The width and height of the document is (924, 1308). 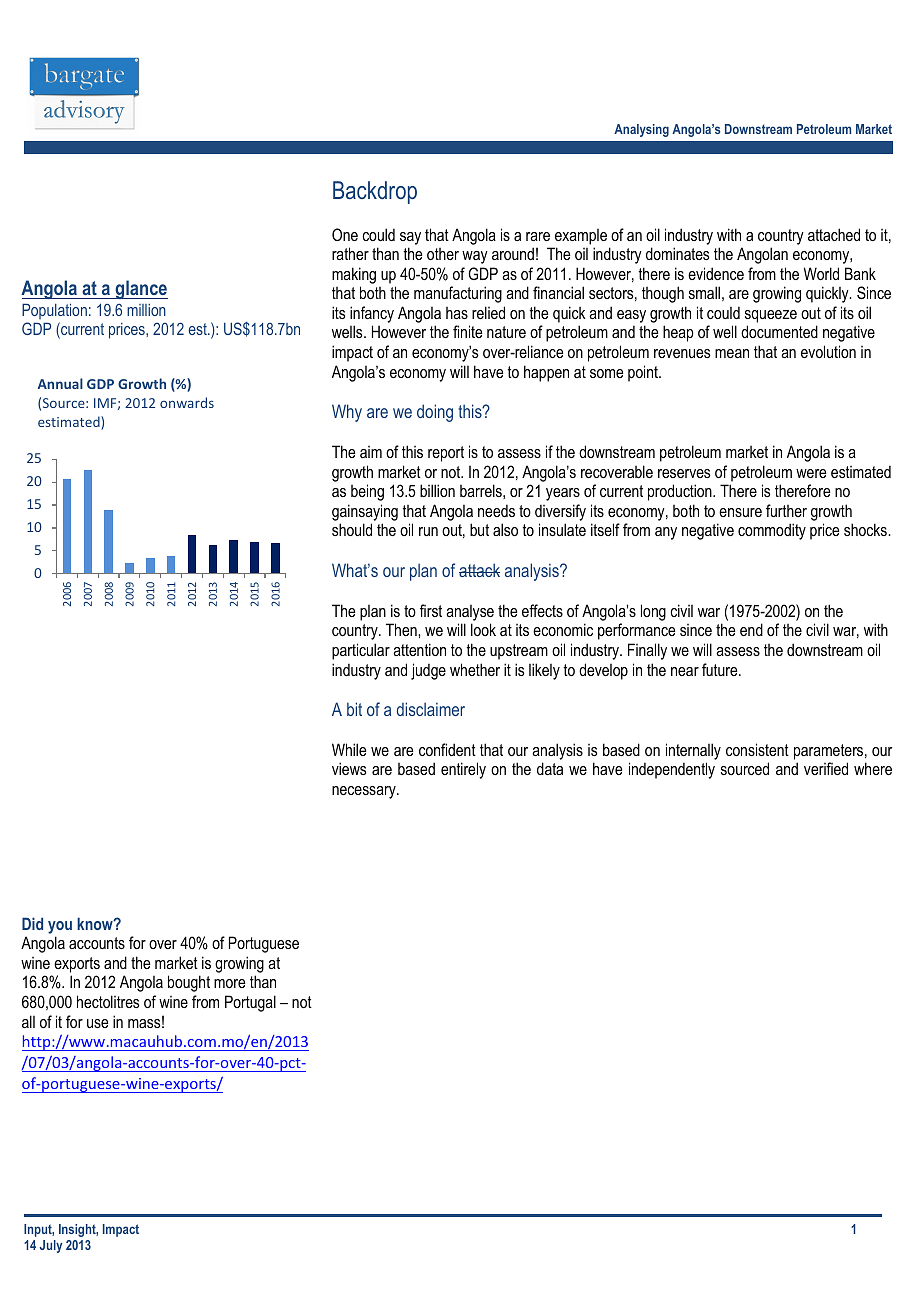 I want to click on future, so click(x=721, y=669).
